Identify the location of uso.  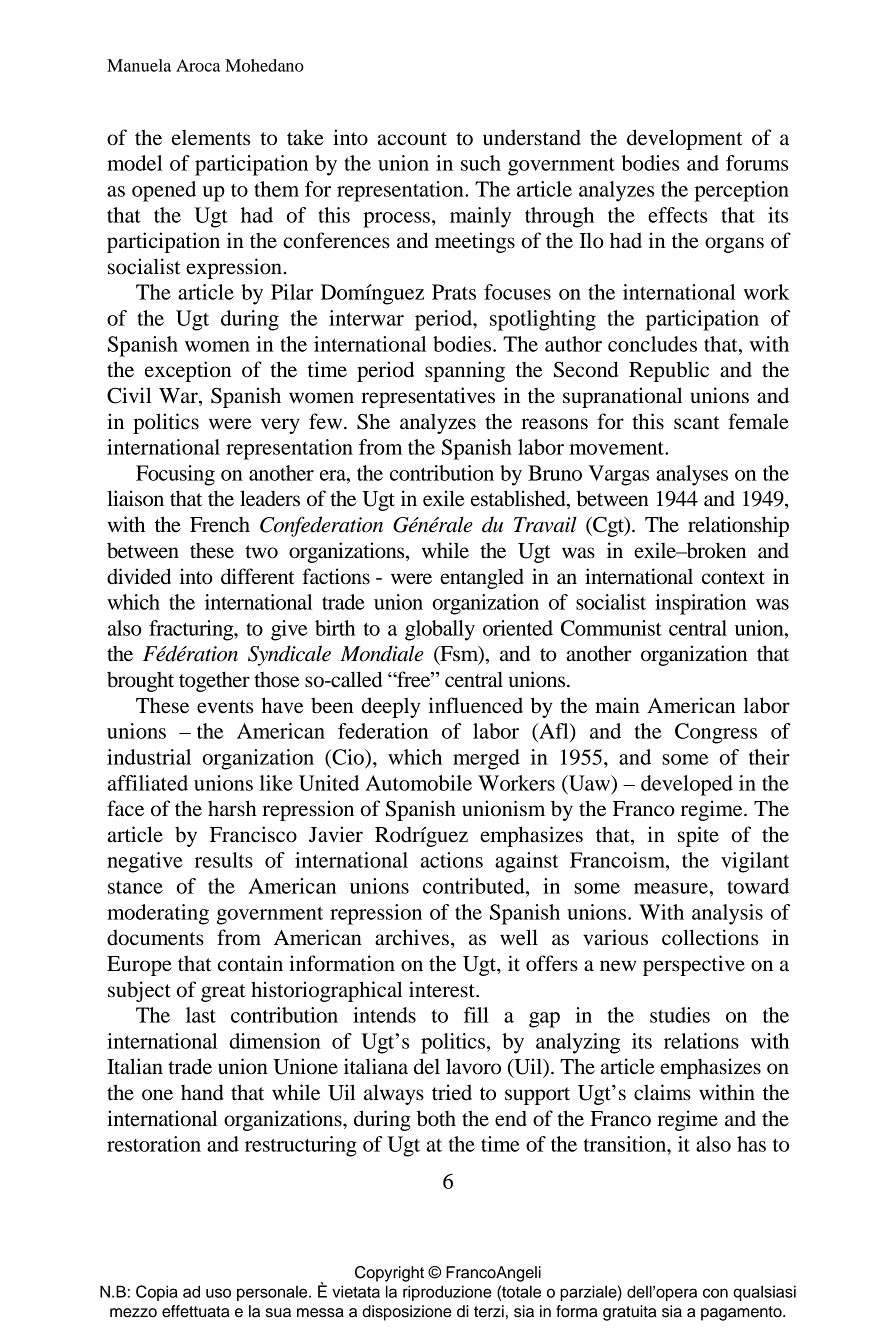
(218, 1293).
